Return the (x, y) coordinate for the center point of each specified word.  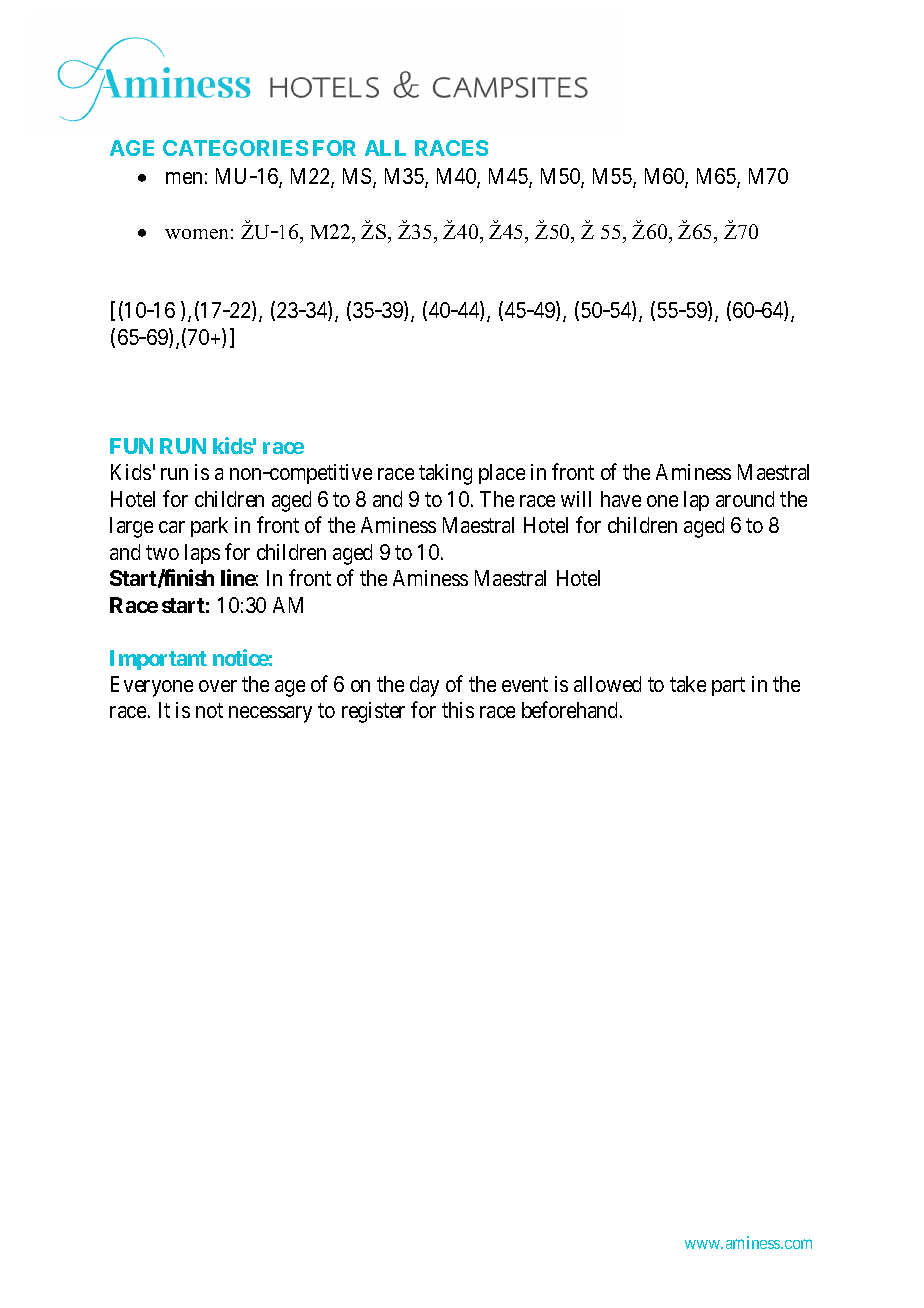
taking (445, 474)
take (688, 684)
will (576, 499)
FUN (131, 446)
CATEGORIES (235, 148)
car (172, 527)
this (458, 710)
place (502, 474)
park (209, 527)
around (745, 499)
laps (202, 554)
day (424, 686)
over (218, 686)
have (621, 499)
